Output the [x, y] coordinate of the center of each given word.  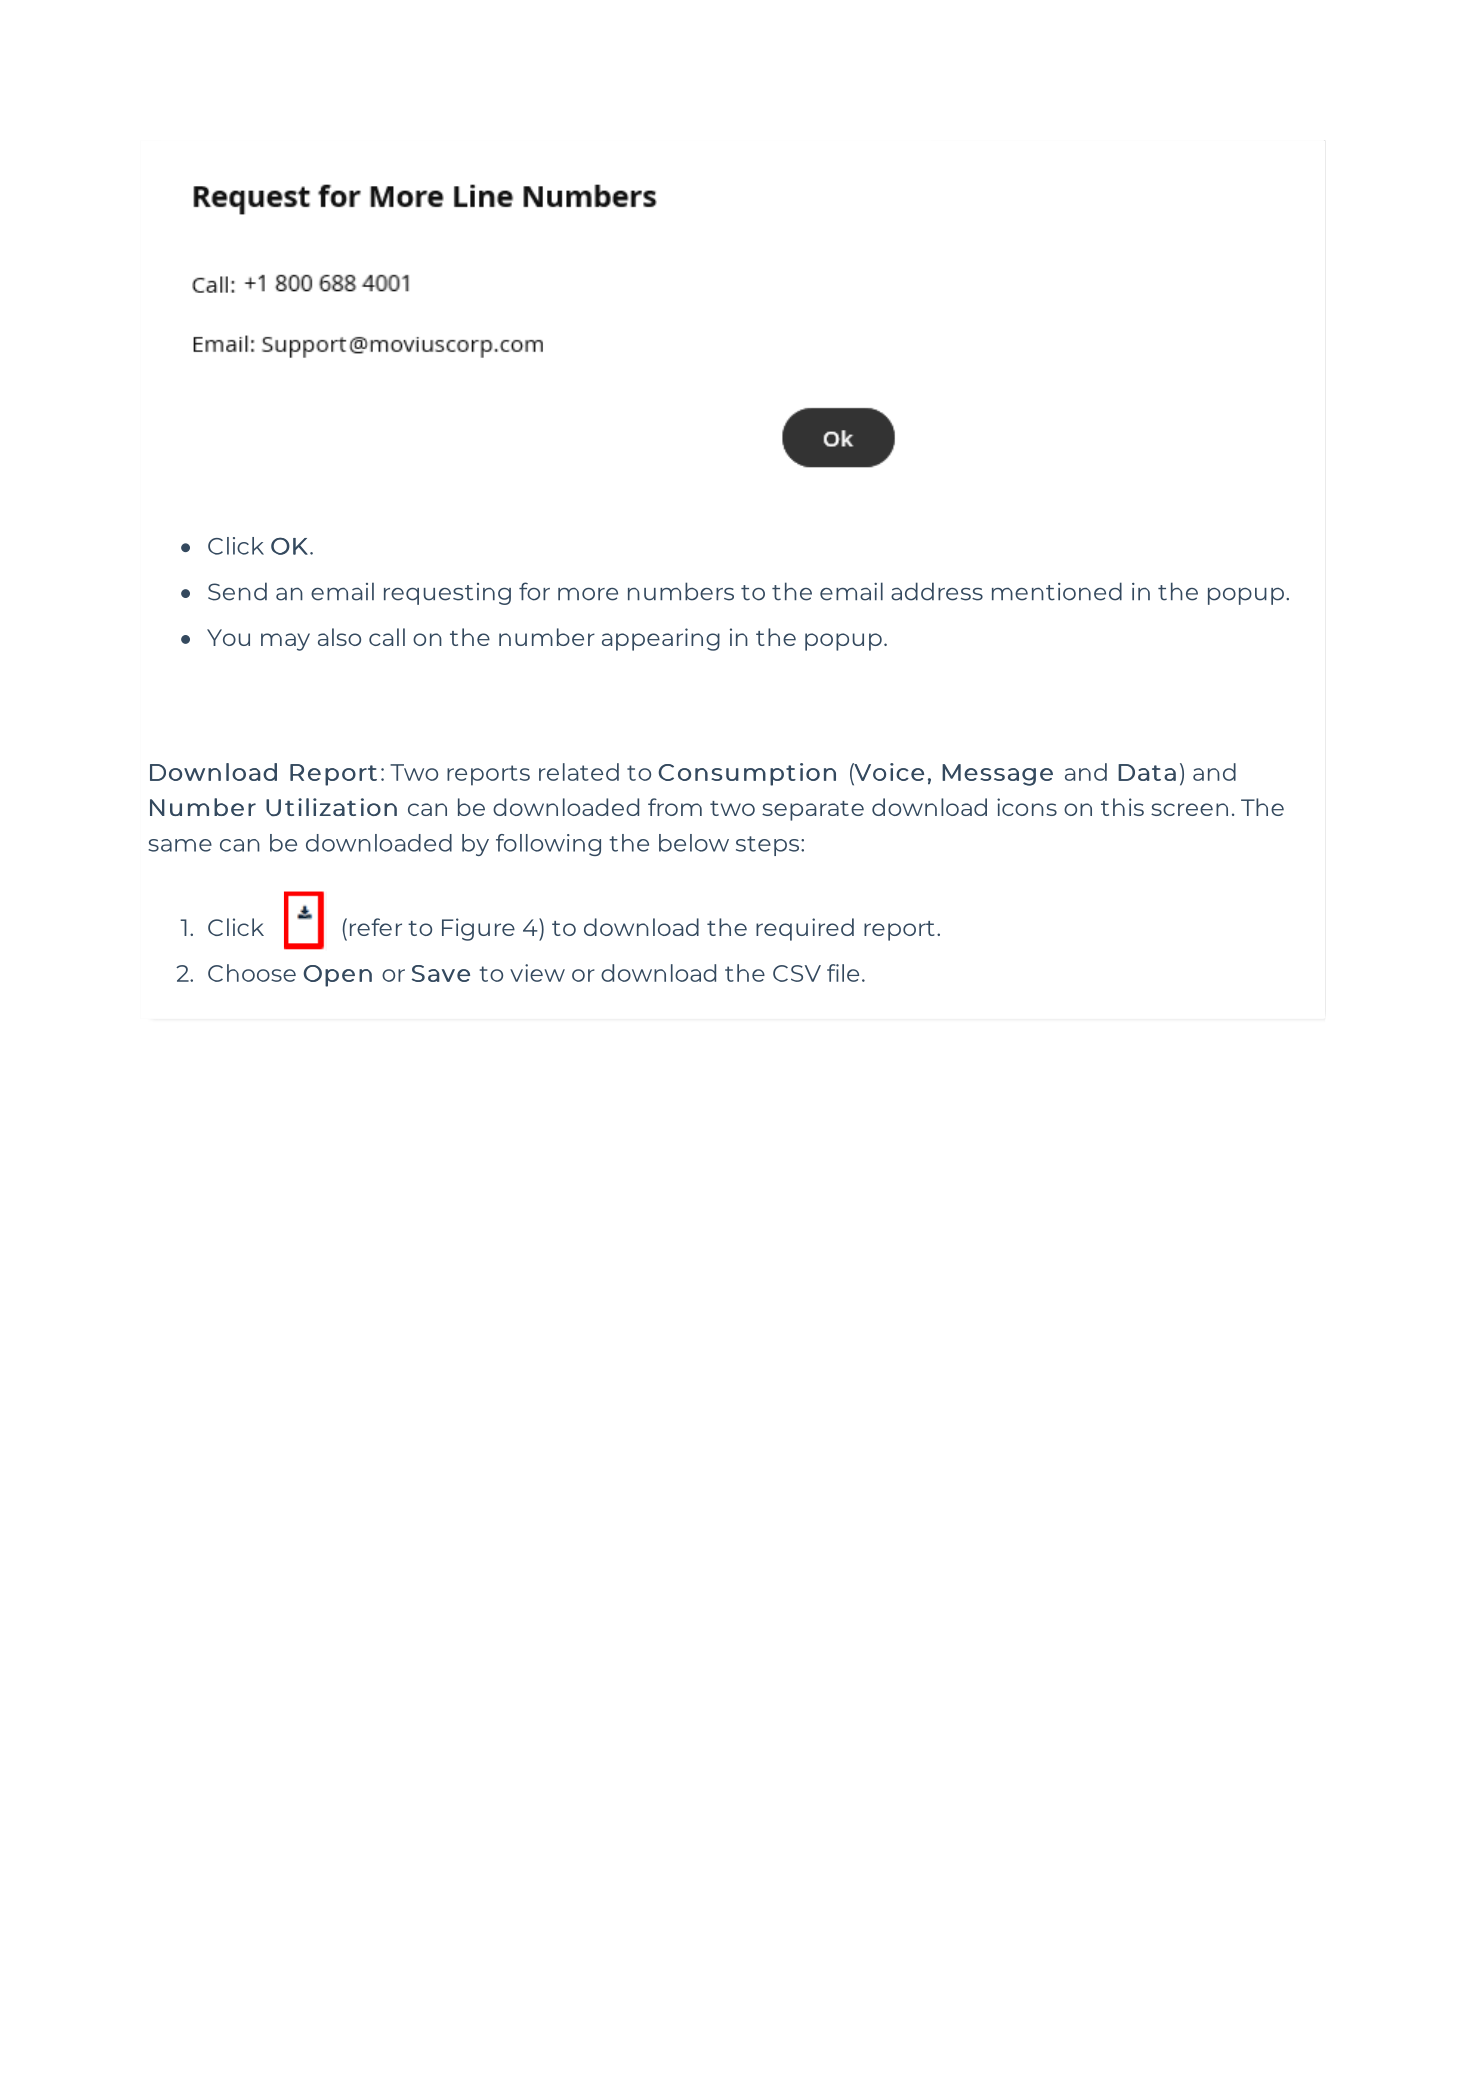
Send [237, 591]
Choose [252, 973]
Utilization [331, 807]
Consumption [747, 774]
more [588, 594]
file [843, 973]
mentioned [1057, 591]
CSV [797, 973]
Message [997, 775]
